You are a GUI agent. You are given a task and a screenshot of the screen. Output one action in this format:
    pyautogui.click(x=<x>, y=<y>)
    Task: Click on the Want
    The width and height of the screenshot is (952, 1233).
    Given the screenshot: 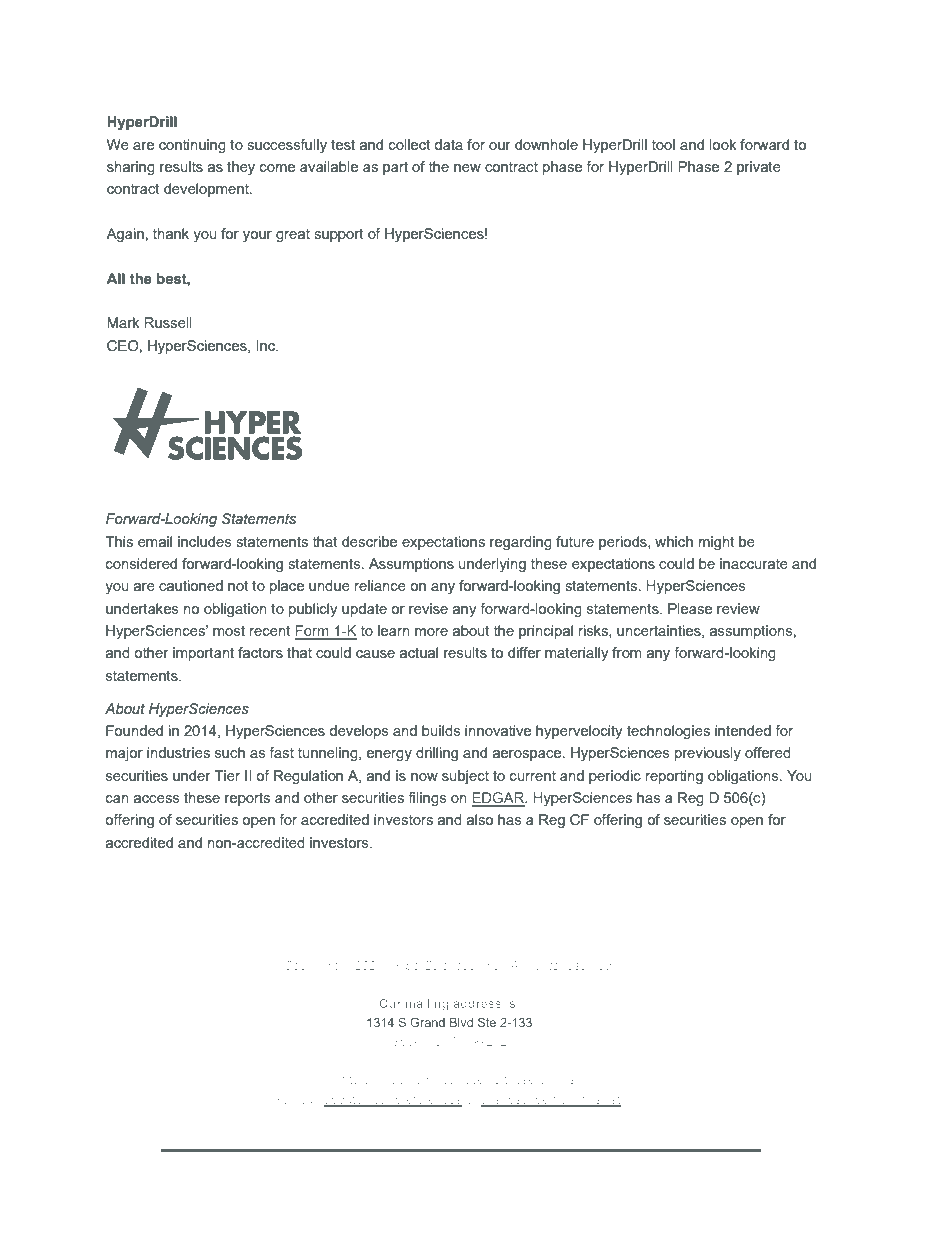 What is the action you would take?
    pyautogui.click(x=330, y=1079)
